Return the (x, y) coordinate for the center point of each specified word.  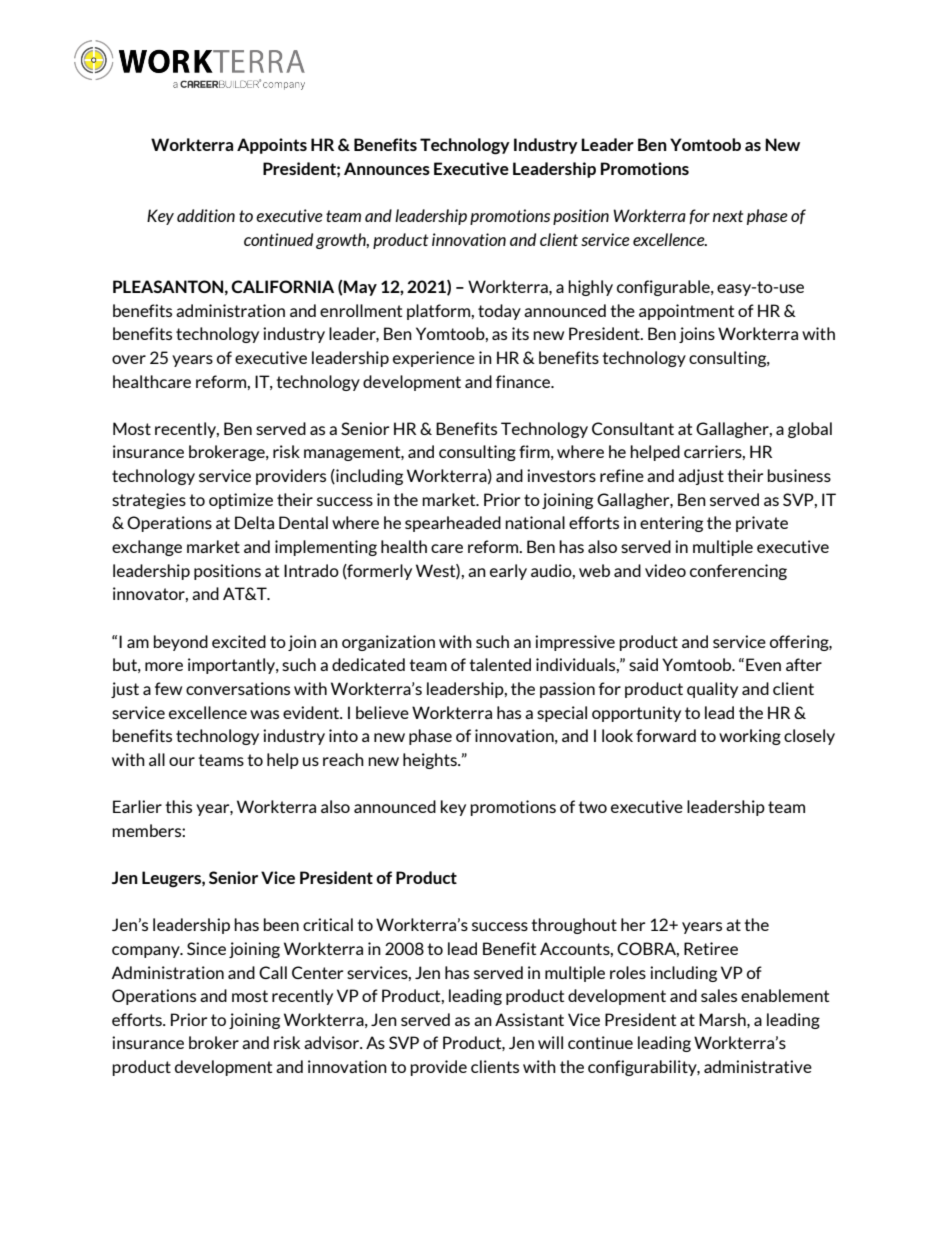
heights (431, 761)
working (750, 737)
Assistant (529, 1019)
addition (206, 215)
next (728, 216)
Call (273, 972)
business (799, 475)
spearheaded (453, 524)
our (182, 761)
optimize (241, 501)
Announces (387, 168)
